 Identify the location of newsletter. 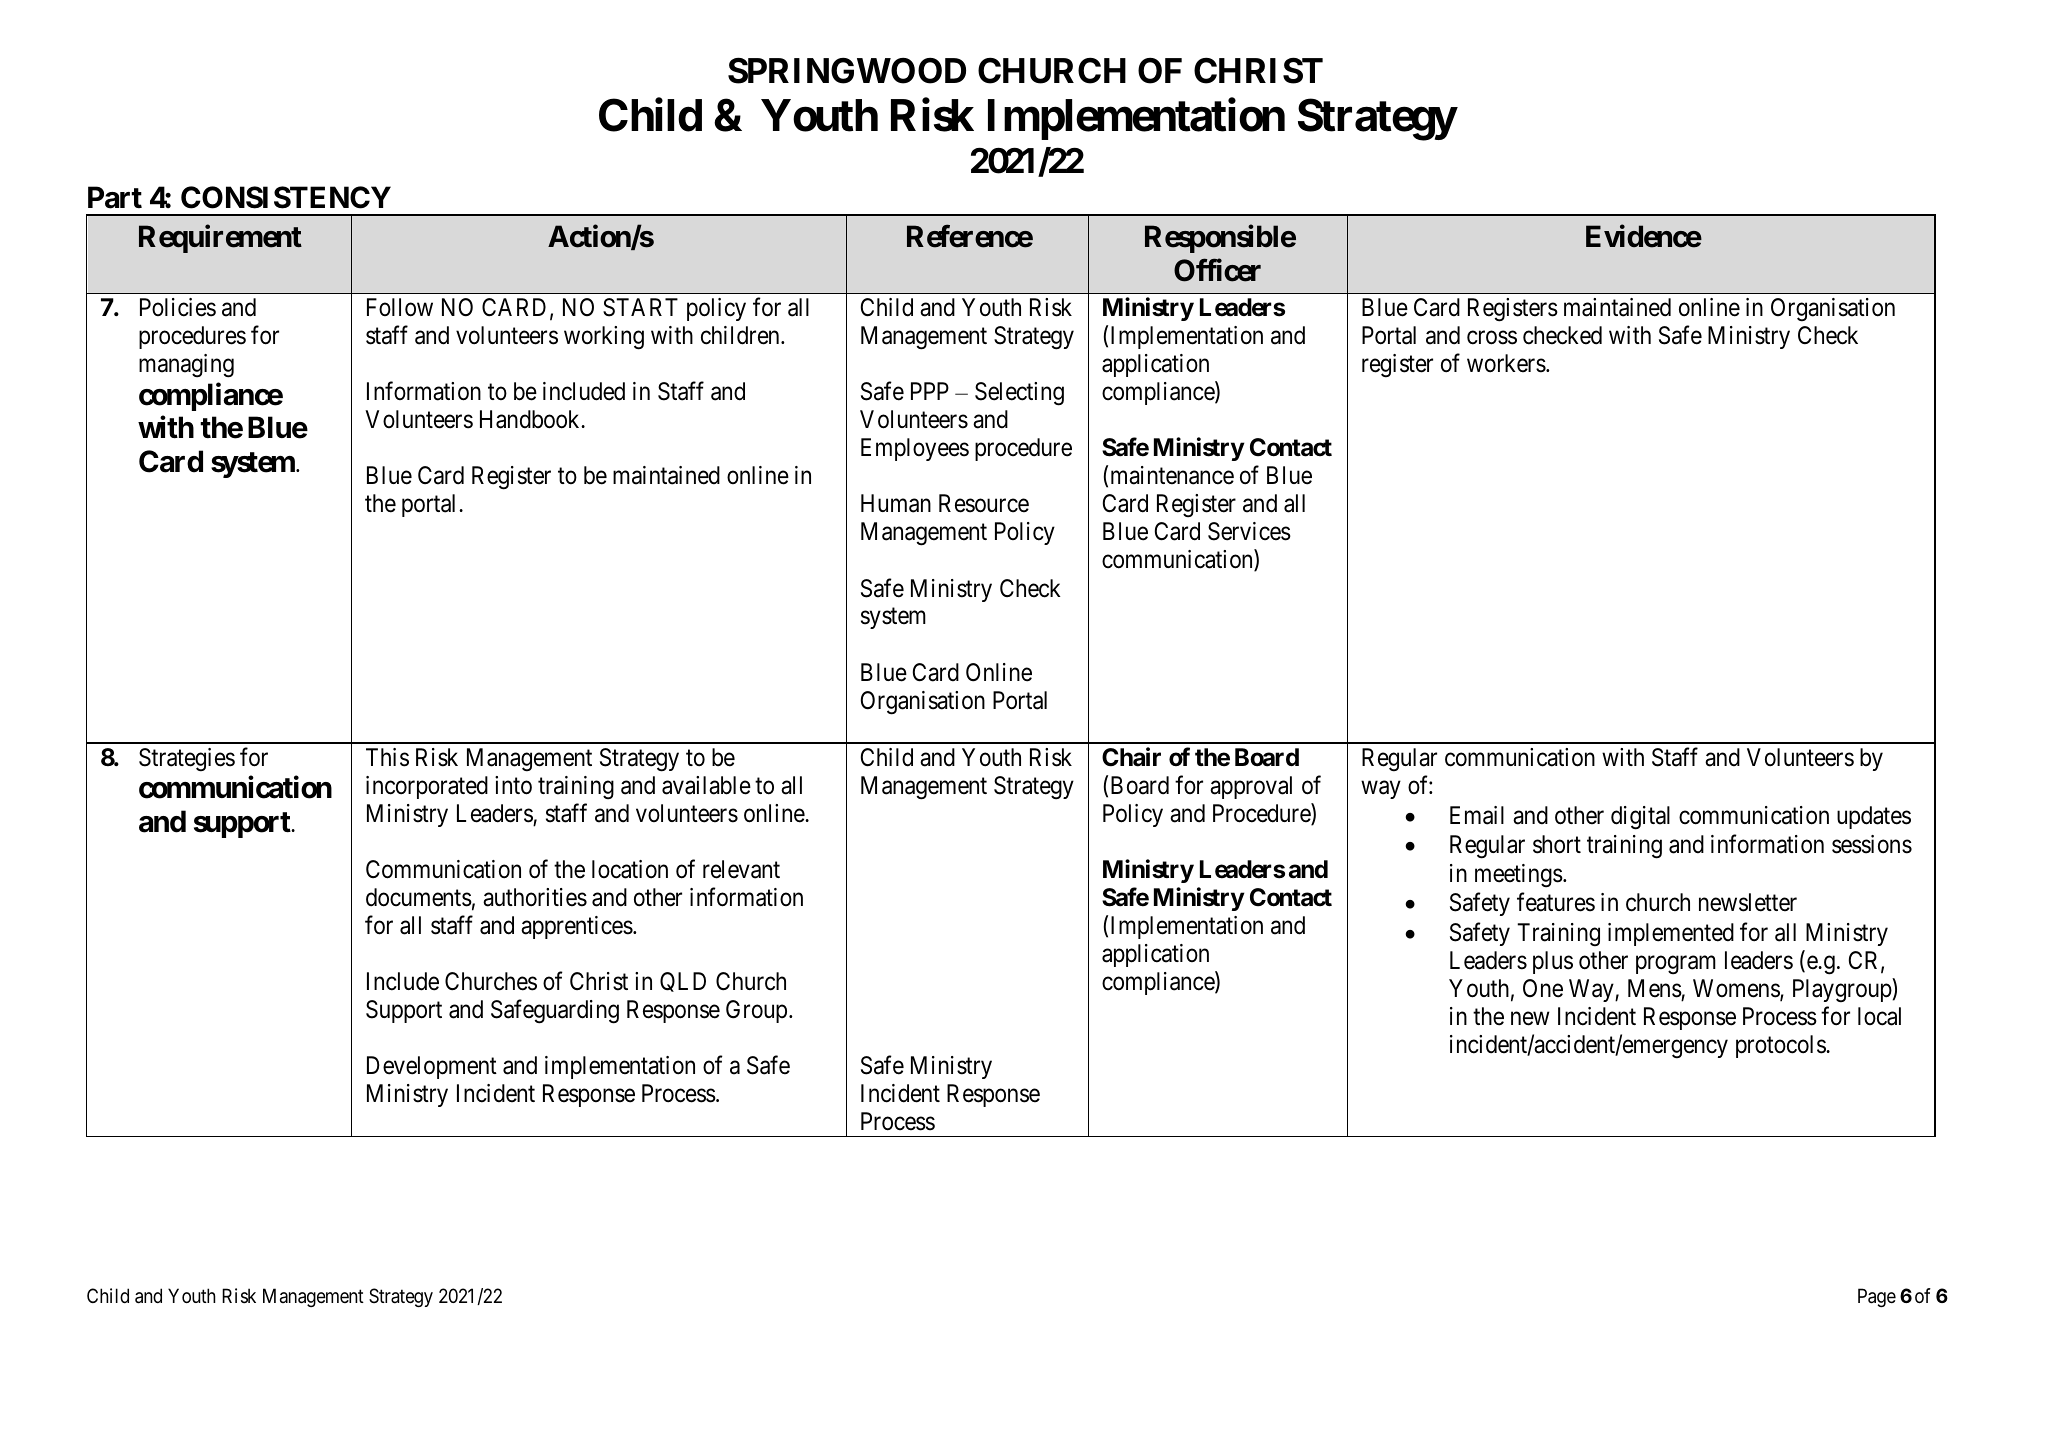
(1748, 902).
